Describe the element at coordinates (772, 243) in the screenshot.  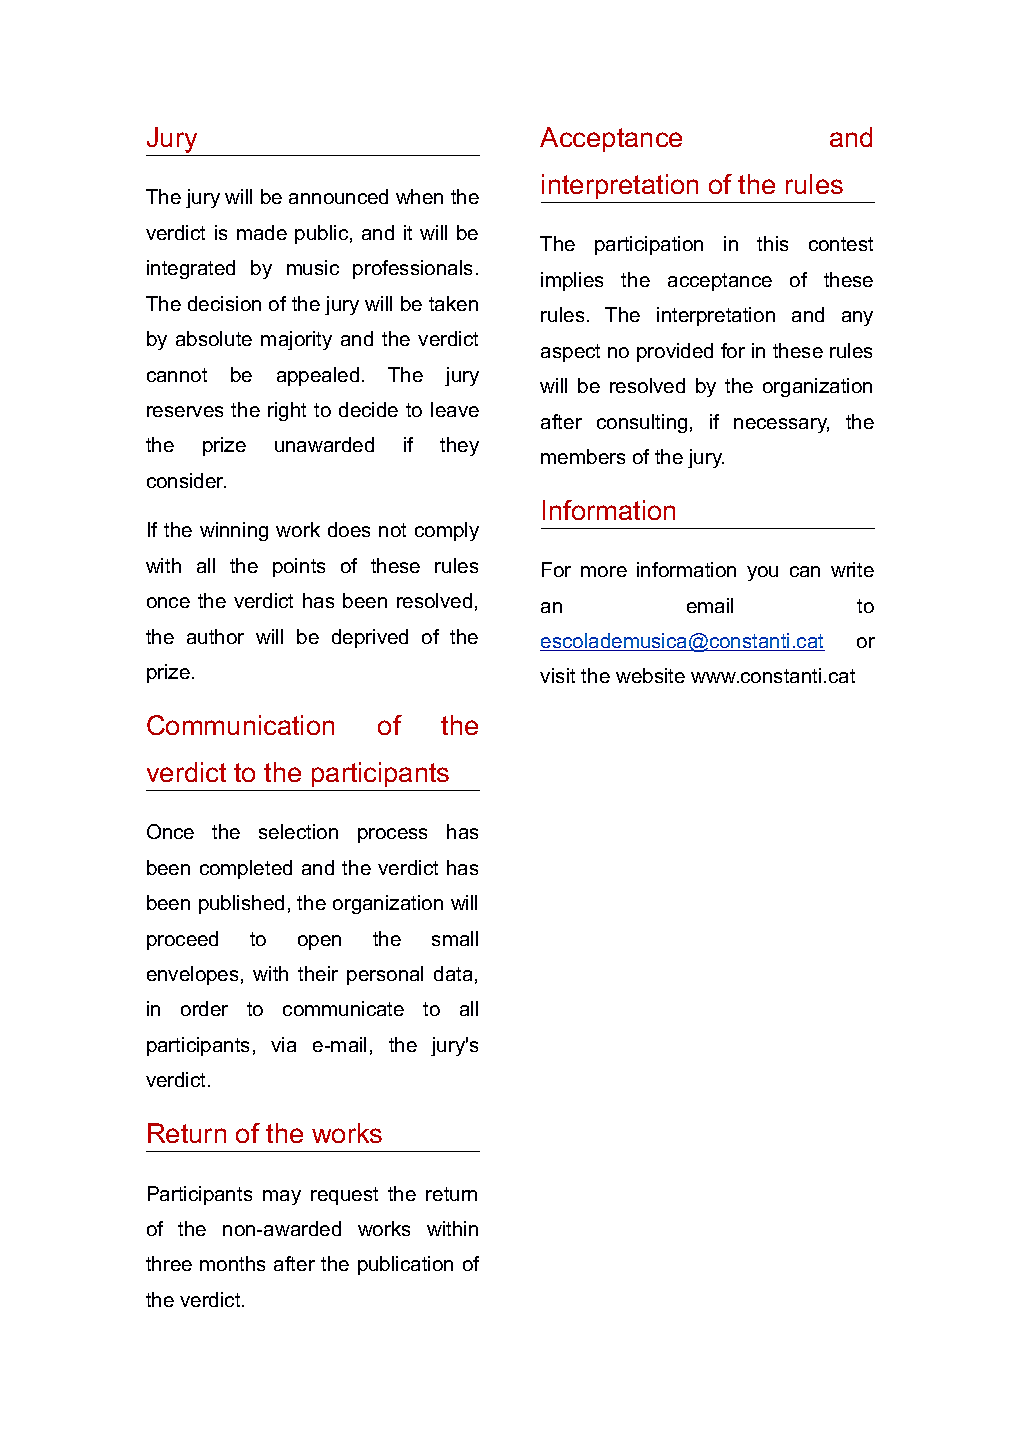
I see `this` at that location.
